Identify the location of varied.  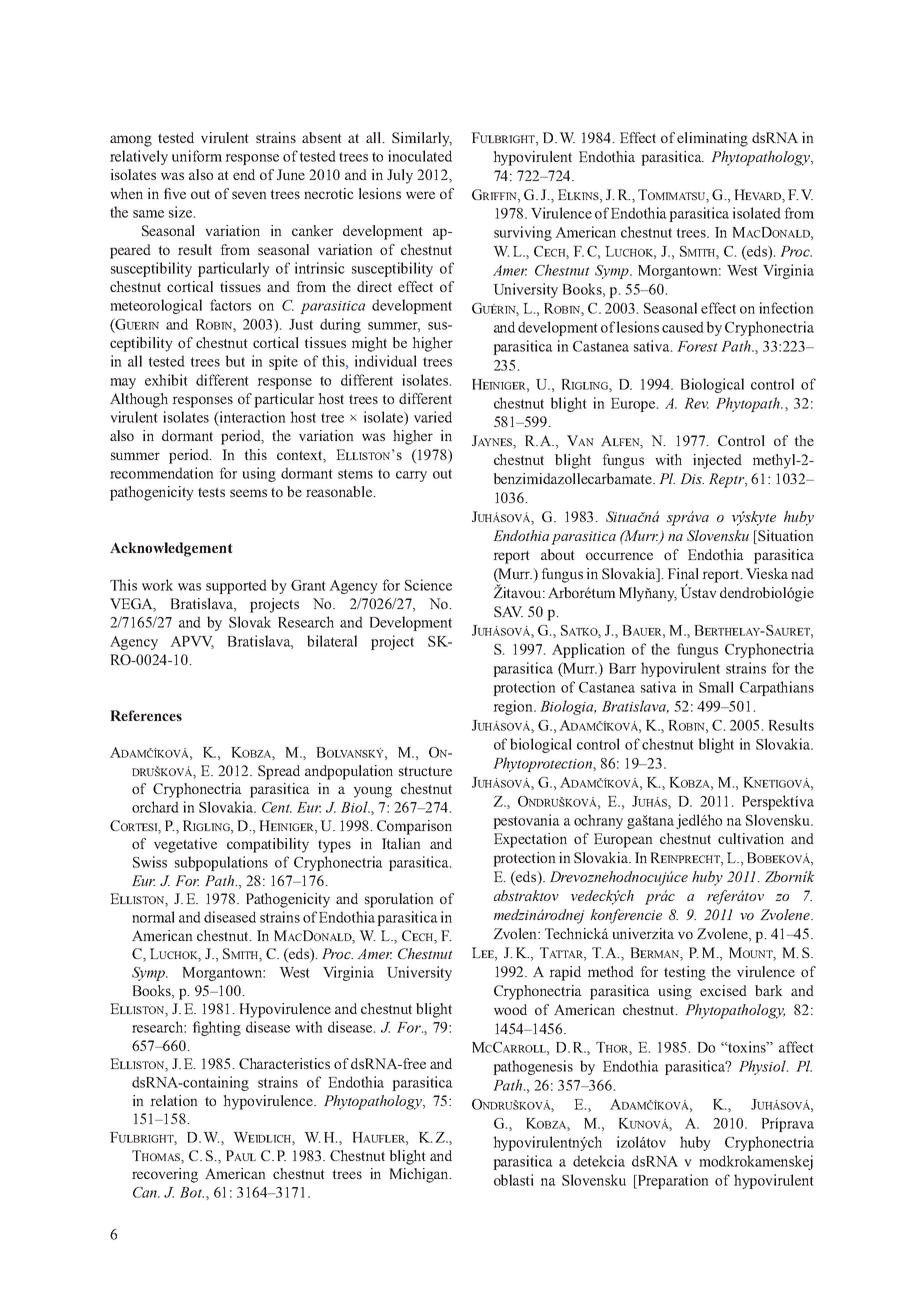
(433, 417).
